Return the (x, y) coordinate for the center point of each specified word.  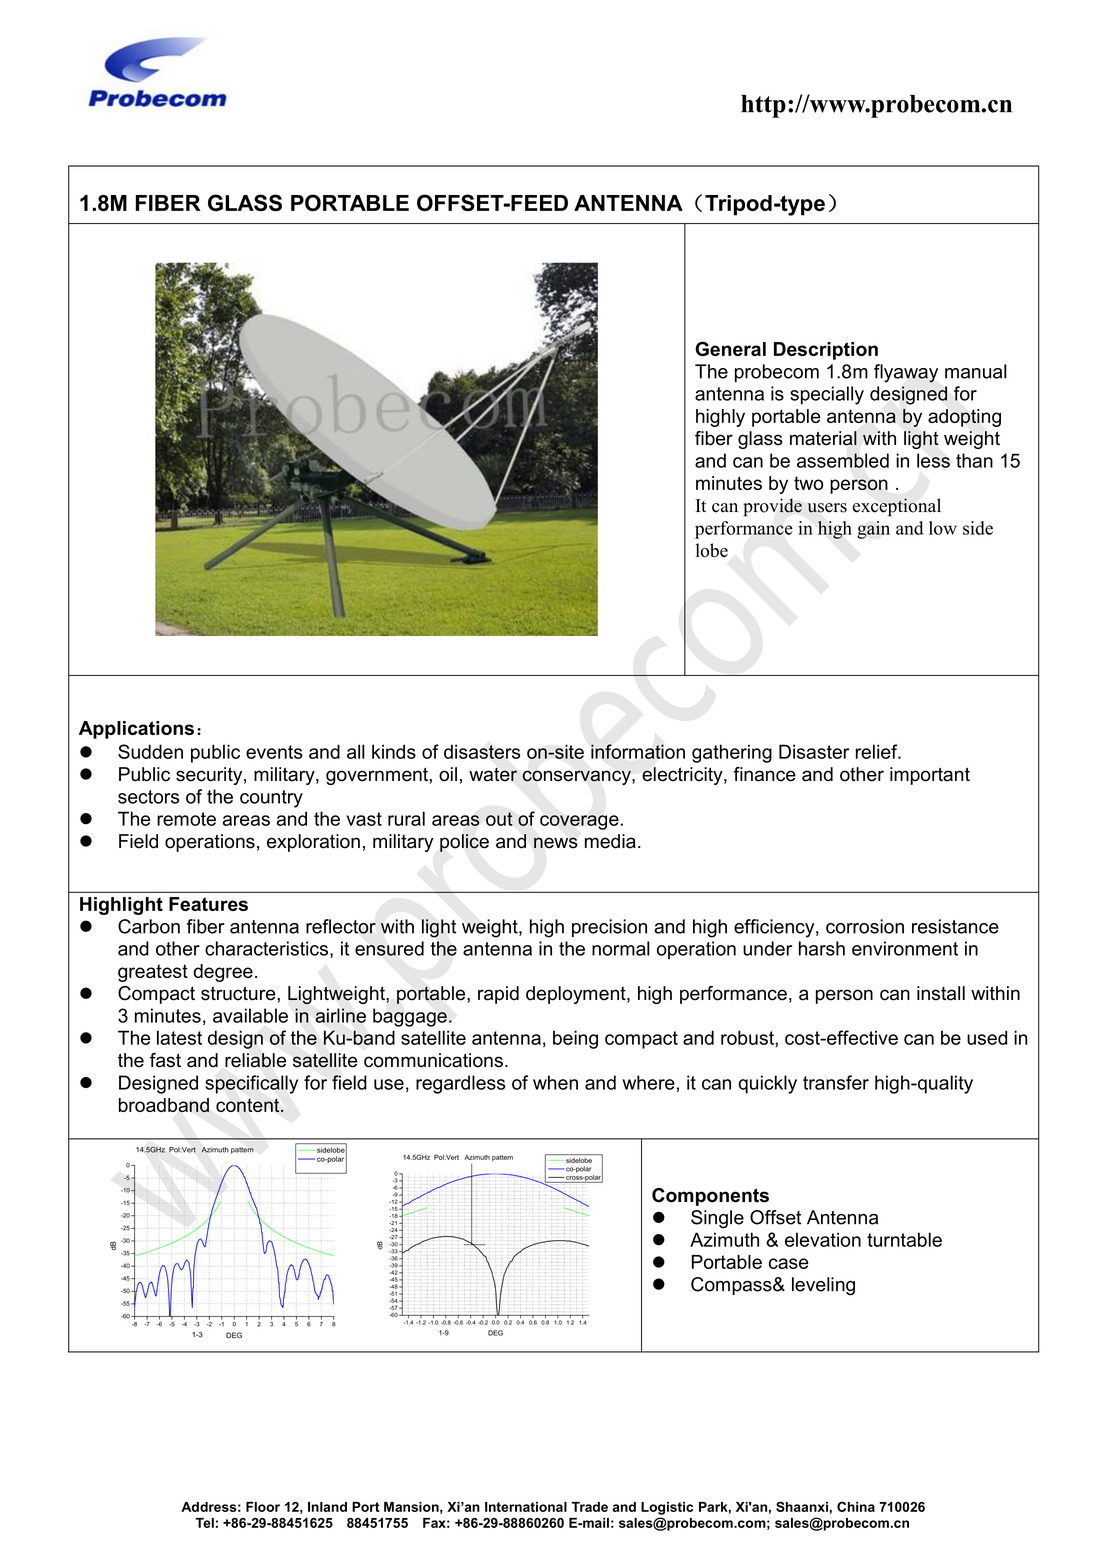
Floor (263, 1507)
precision (609, 928)
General (730, 348)
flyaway (906, 373)
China (856, 1506)
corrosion (865, 926)
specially (827, 395)
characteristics (266, 948)
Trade (589, 1507)
